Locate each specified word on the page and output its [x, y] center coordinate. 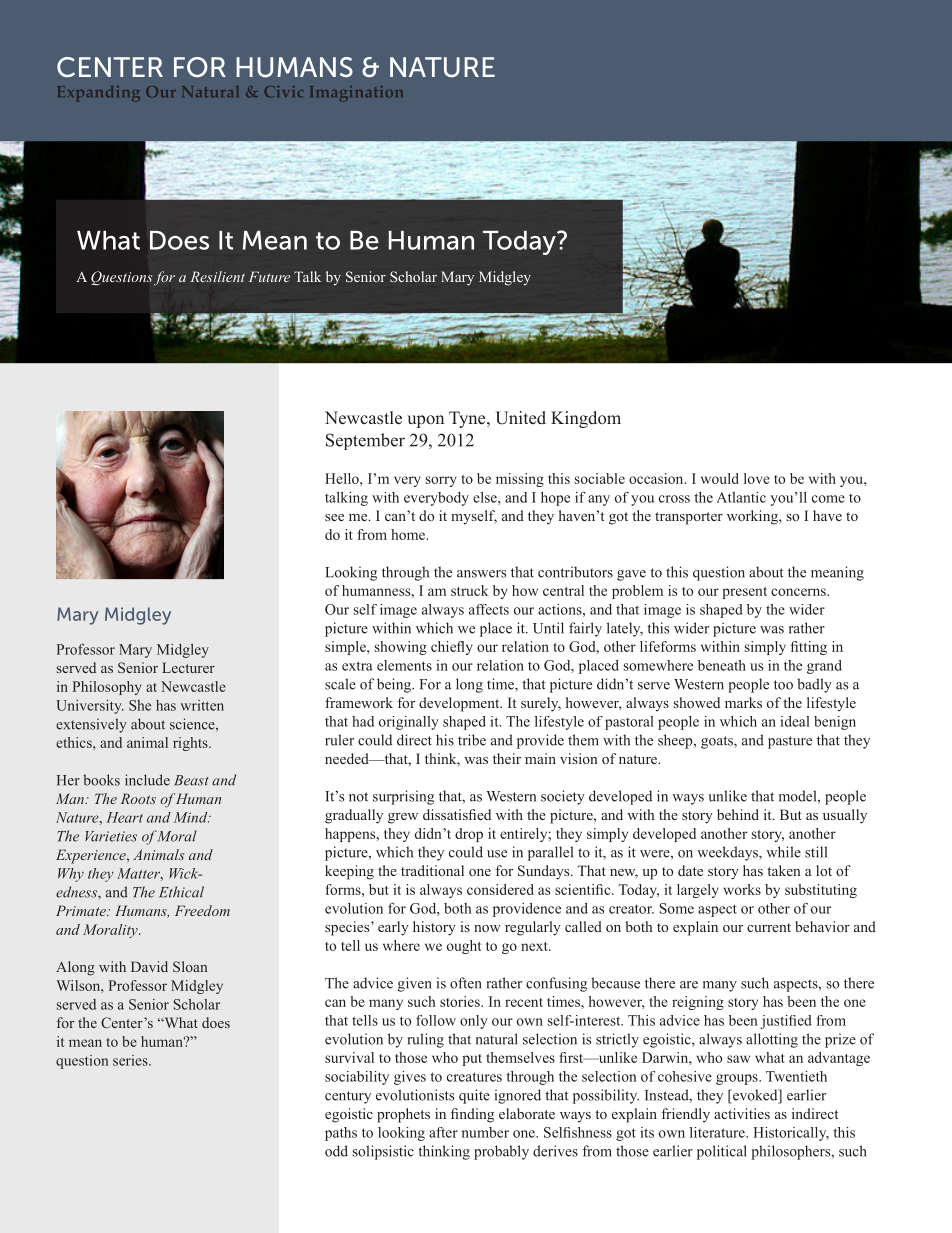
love [757, 478]
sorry [441, 481]
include [147, 780]
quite [474, 1096]
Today [520, 243]
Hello [343, 478]
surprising [403, 797]
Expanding [99, 94]
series [131, 1060]
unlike [727, 796]
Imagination [356, 94]
